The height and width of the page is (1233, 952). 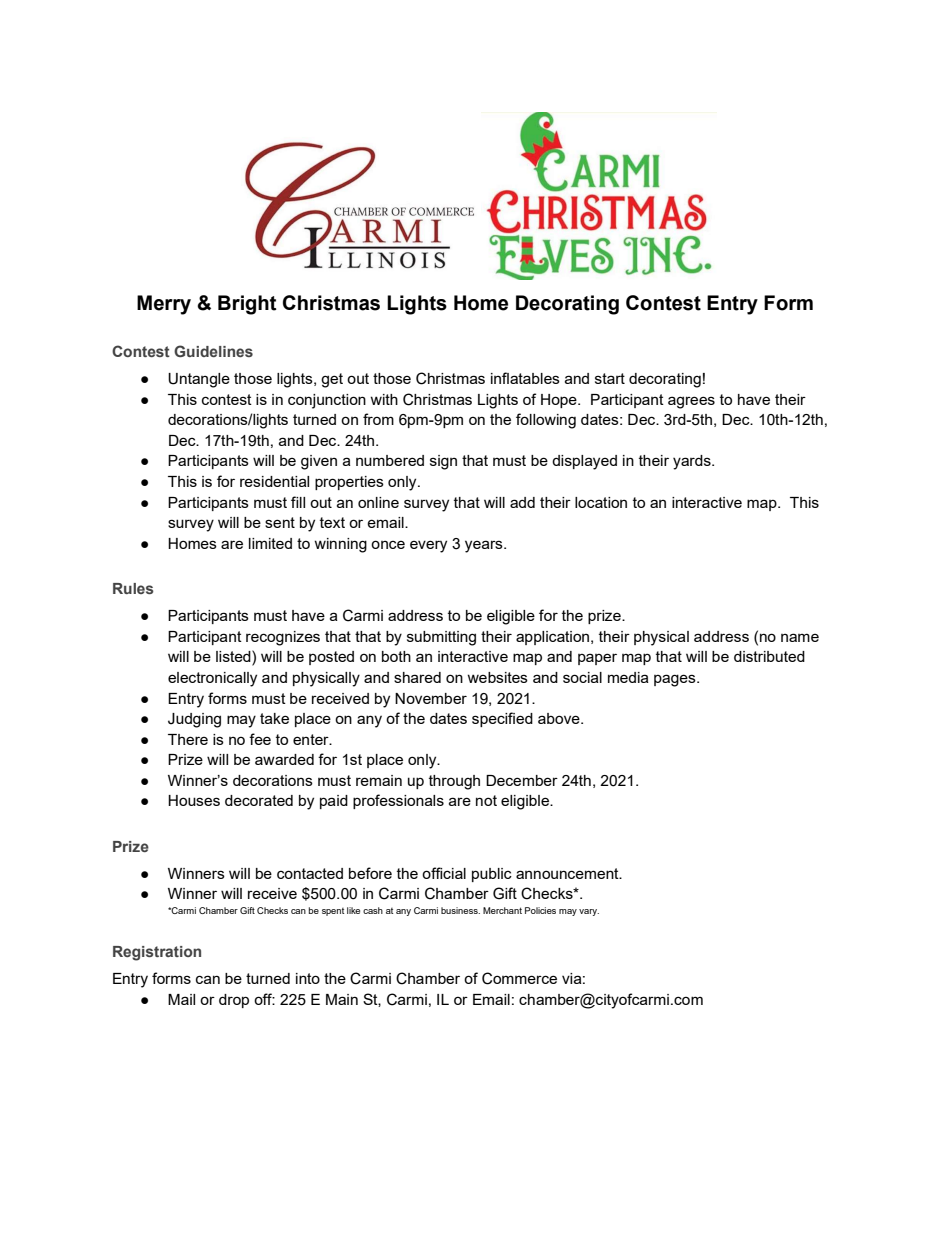 I want to click on electronically, so click(x=212, y=679).
